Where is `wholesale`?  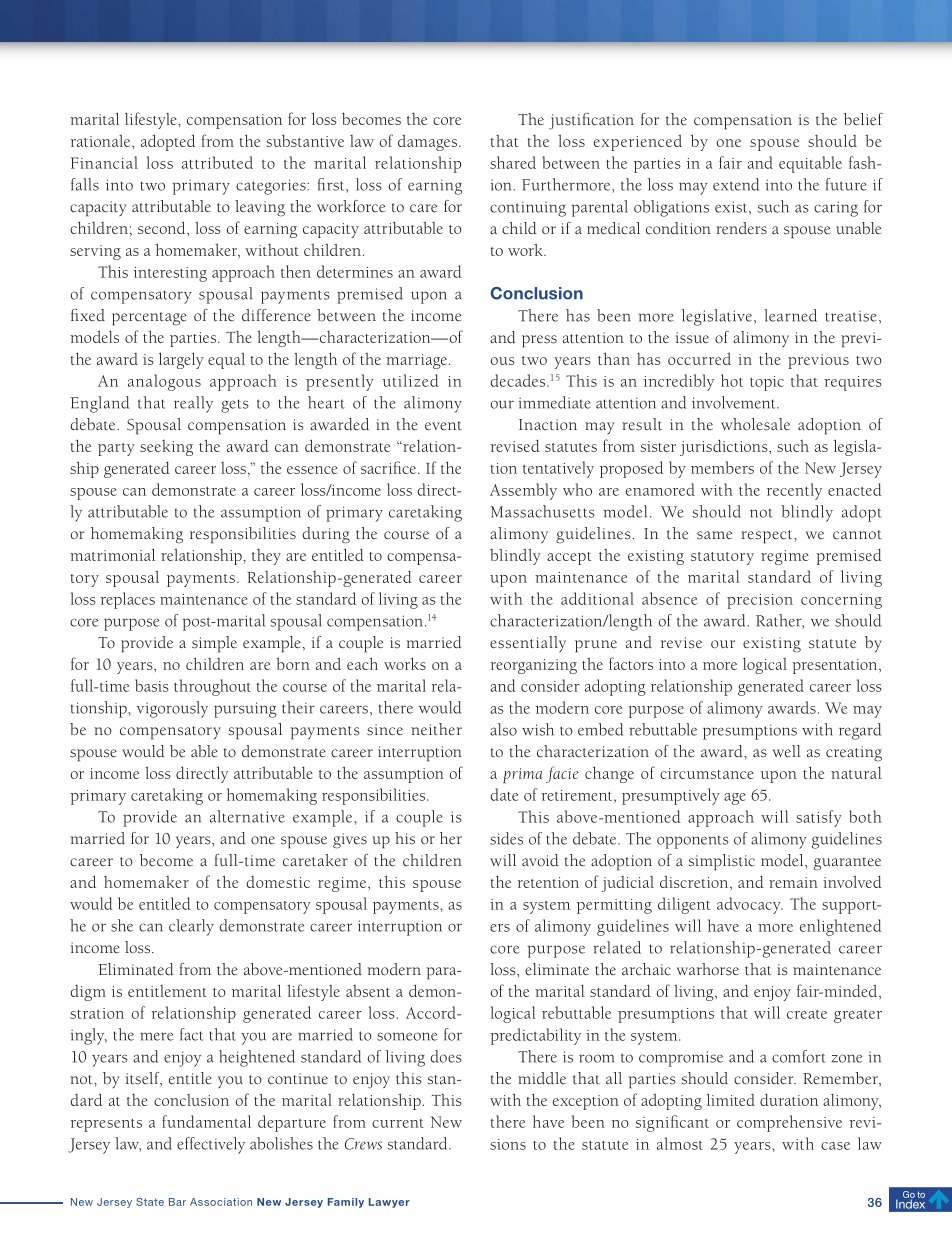
wholesale is located at coordinates (755, 424).
